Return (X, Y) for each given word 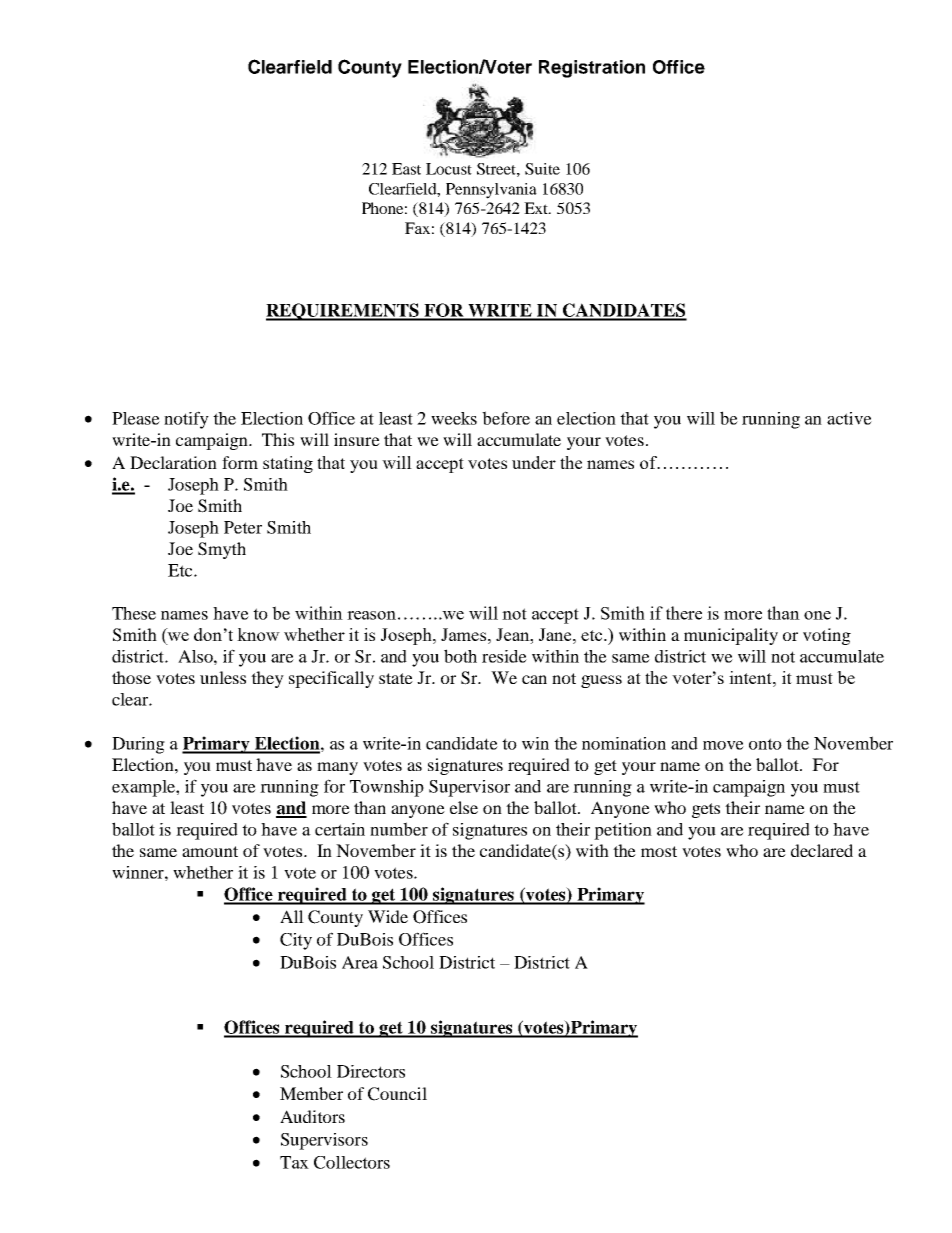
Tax (294, 1162)
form (240, 462)
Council (397, 1094)
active (849, 418)
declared (822, 850)
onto (765, 744)
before (506, 418)
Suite (542, 169)
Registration (592, 69)
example (144, 788)
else (464, 807)
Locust (449, 169)
